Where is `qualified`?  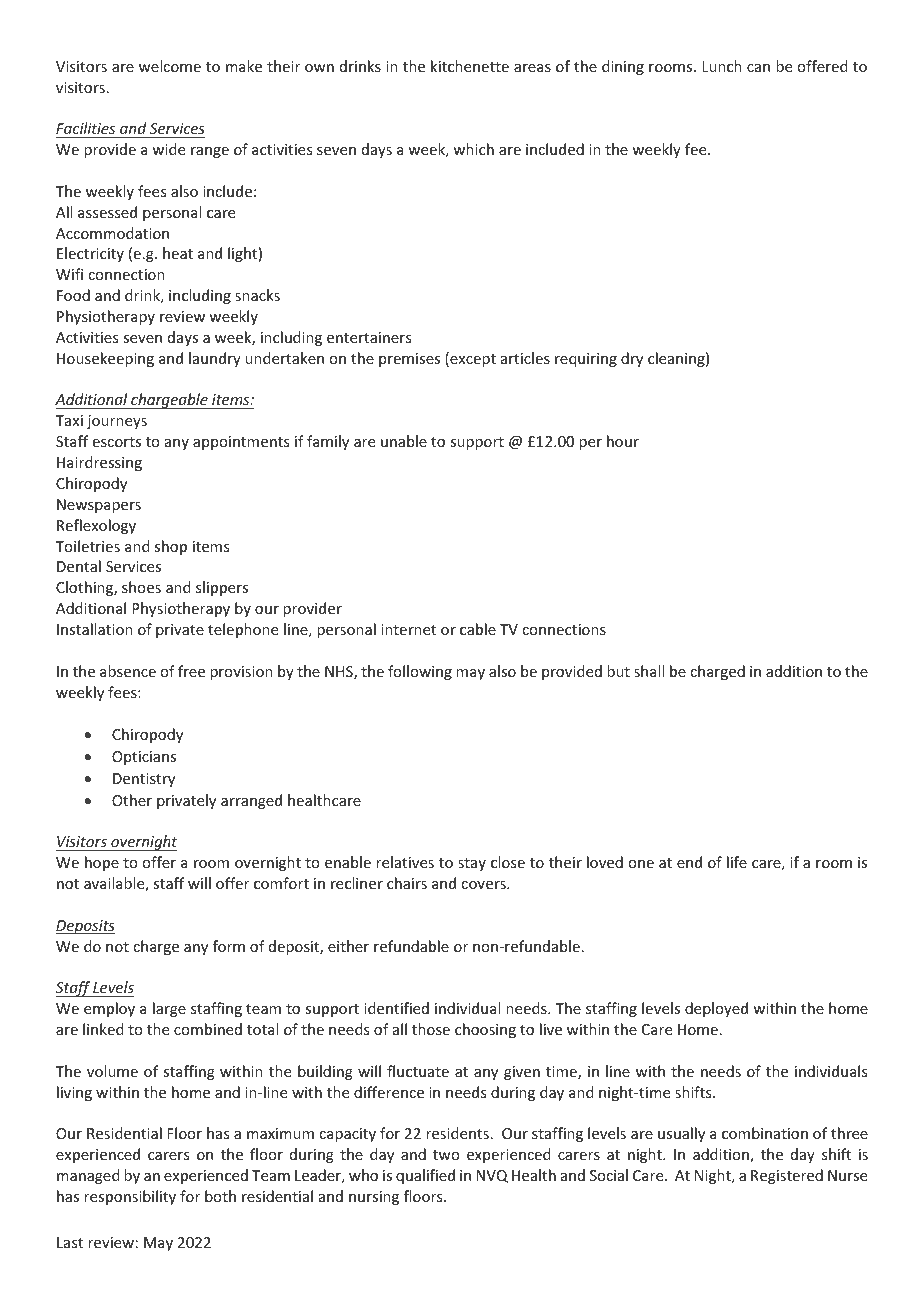
qualified is located at coordinates (425, 1176).
